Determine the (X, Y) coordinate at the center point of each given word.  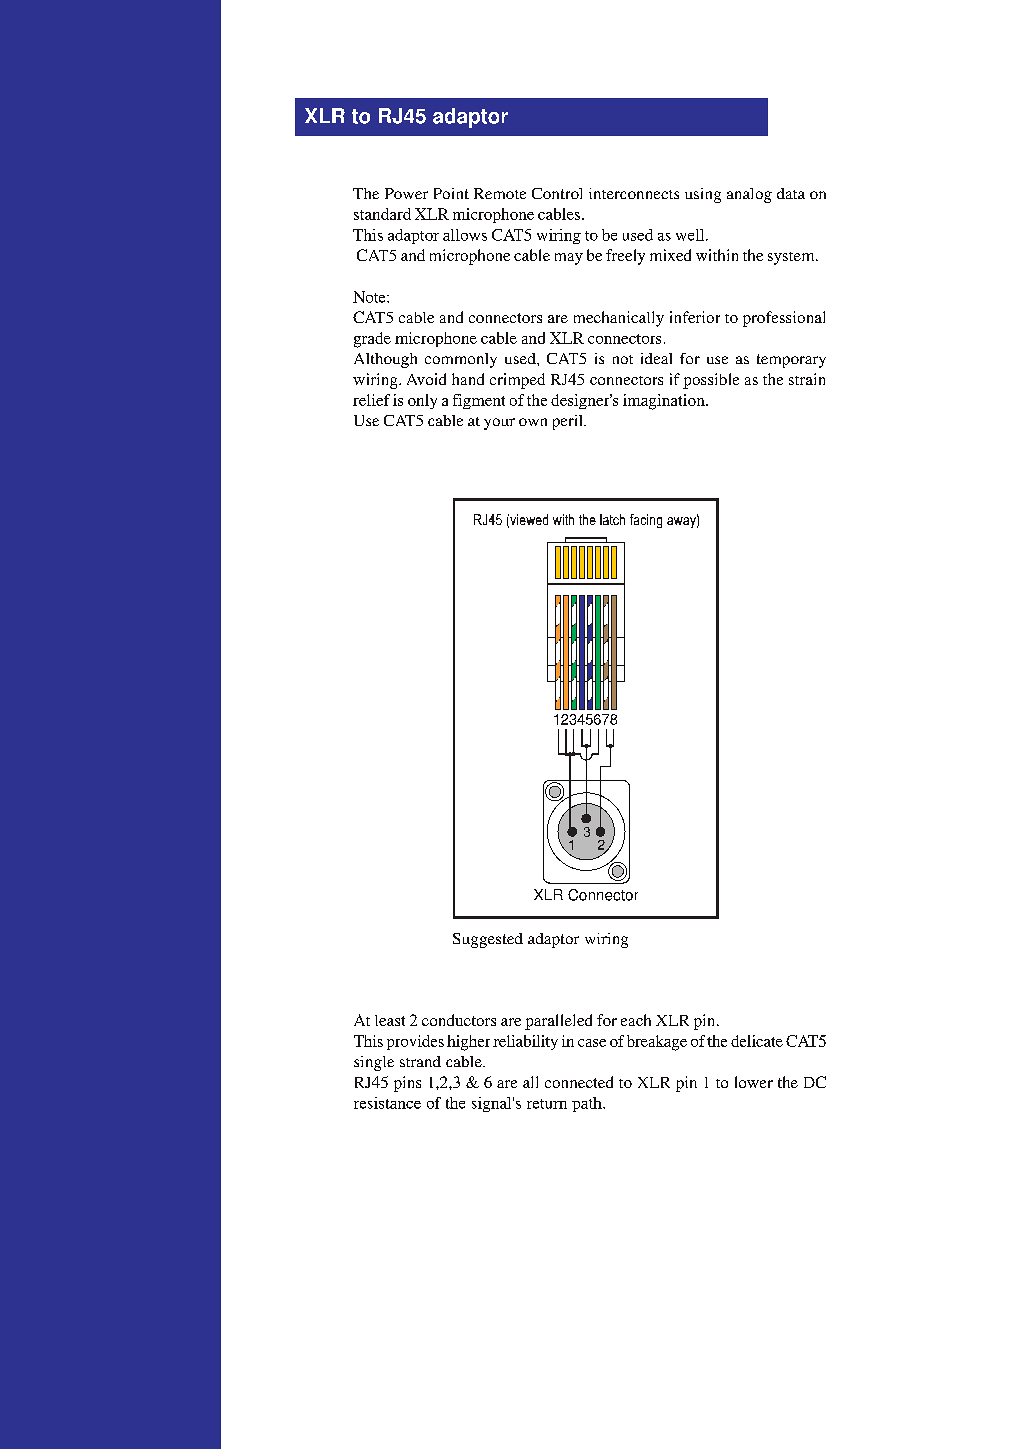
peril (569, 422)
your (499, 424)
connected (579, 1082)
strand (420, 1061)
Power (406, 193)
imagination (665, 402)
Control (557, 193)
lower (754, 1082)
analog (749, 195)
